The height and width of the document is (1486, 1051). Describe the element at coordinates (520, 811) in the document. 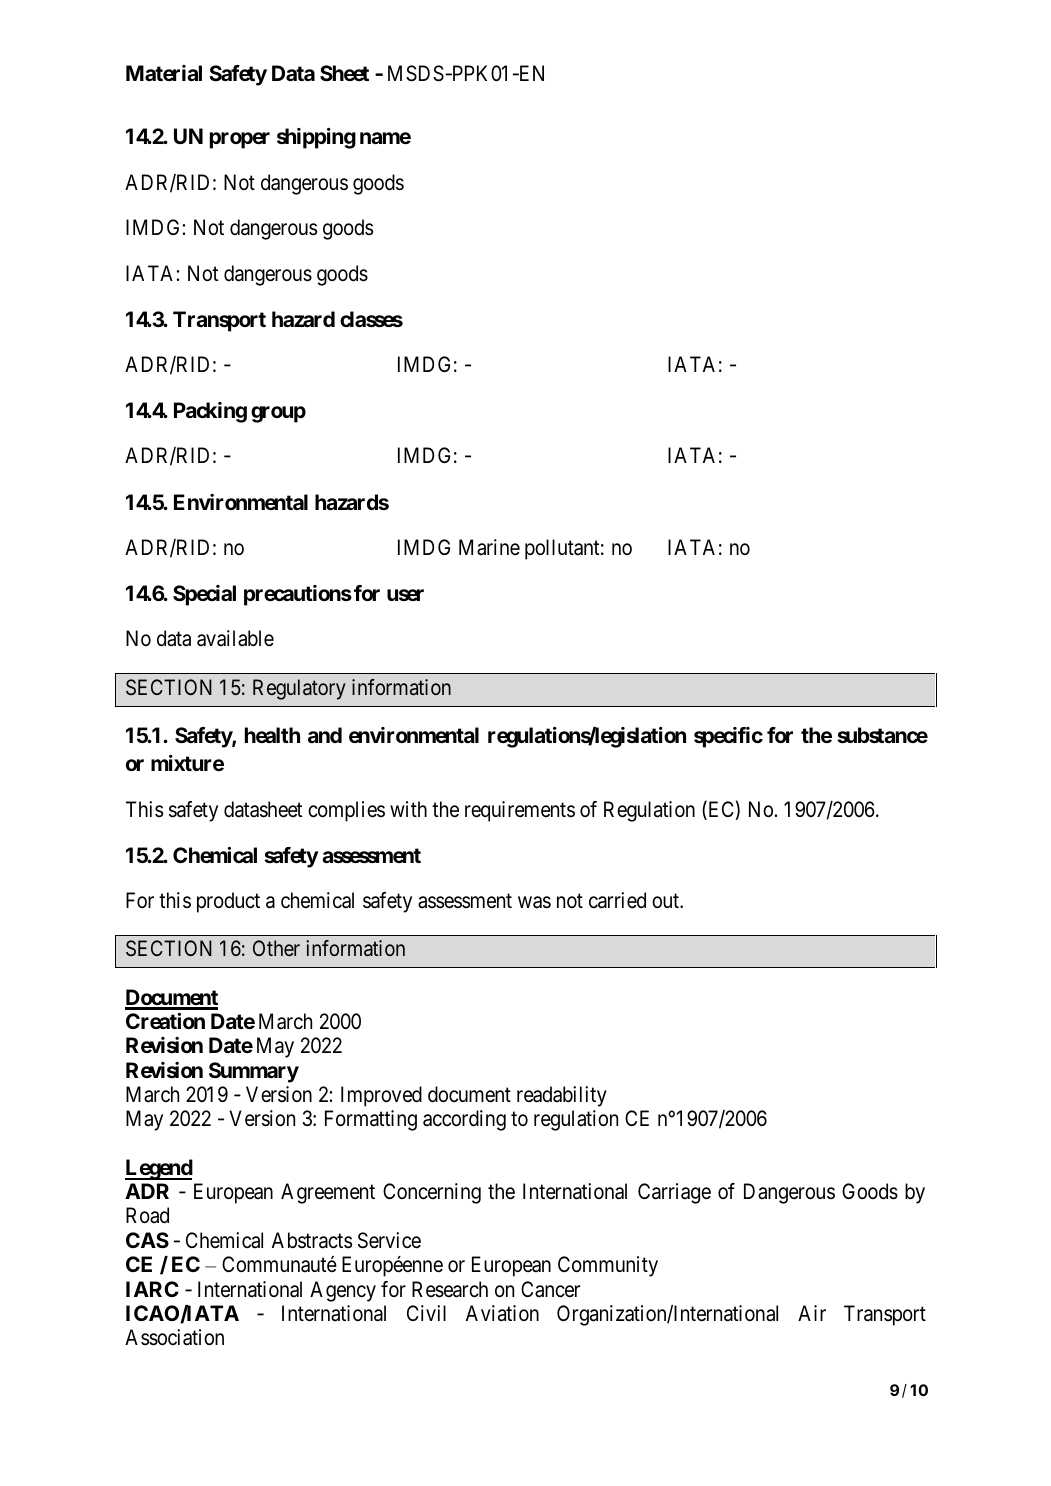

I see `requirements` at that location.
